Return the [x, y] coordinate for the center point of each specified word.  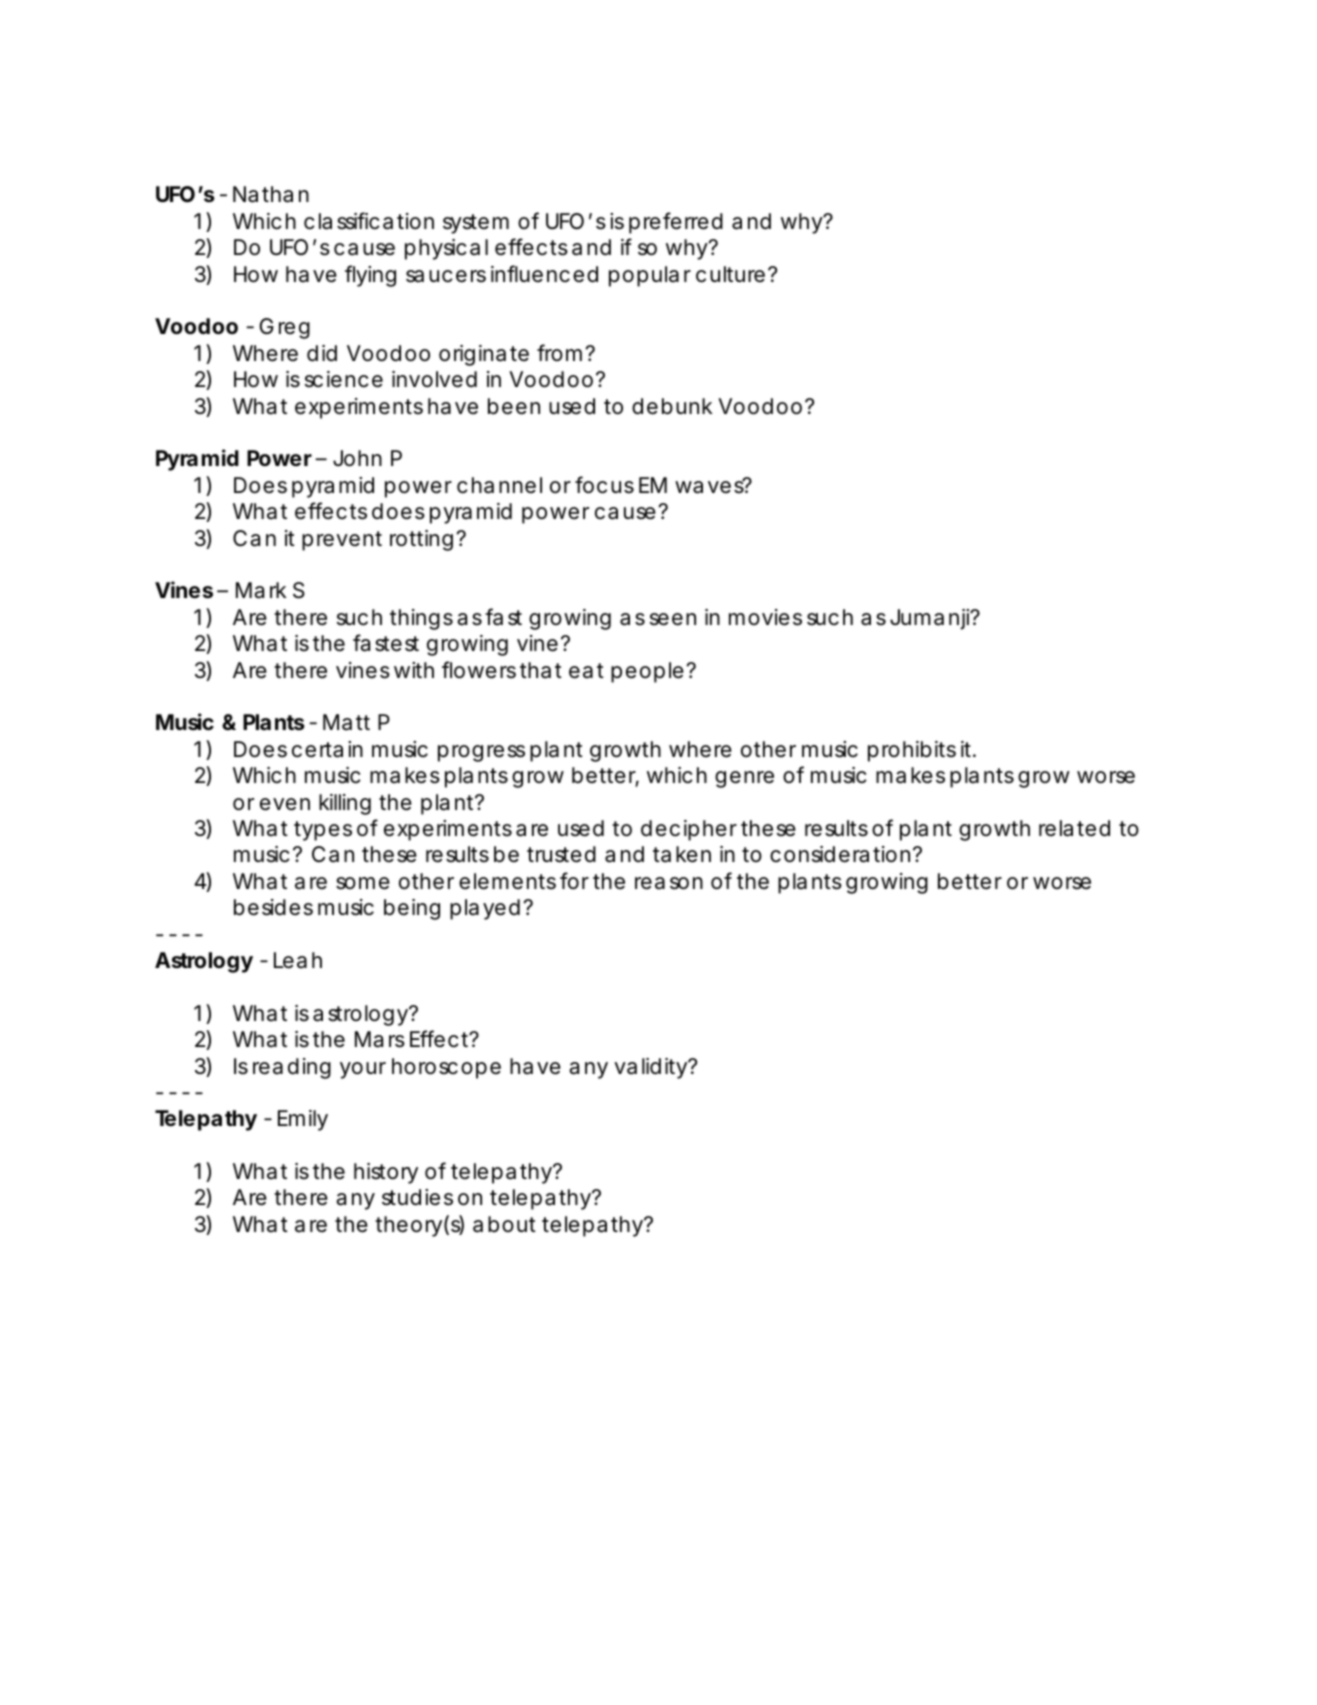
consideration [840, 854]
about [504, 1224]
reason [669, 883]
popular [650, 276]
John [357, 458]
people [647, 672]
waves [710, 486]
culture [730, 274]
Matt [346, 722]
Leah [298, 960]
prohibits [912, 751]
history [386, 1173]
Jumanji [930, 619]
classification [369, 221]
